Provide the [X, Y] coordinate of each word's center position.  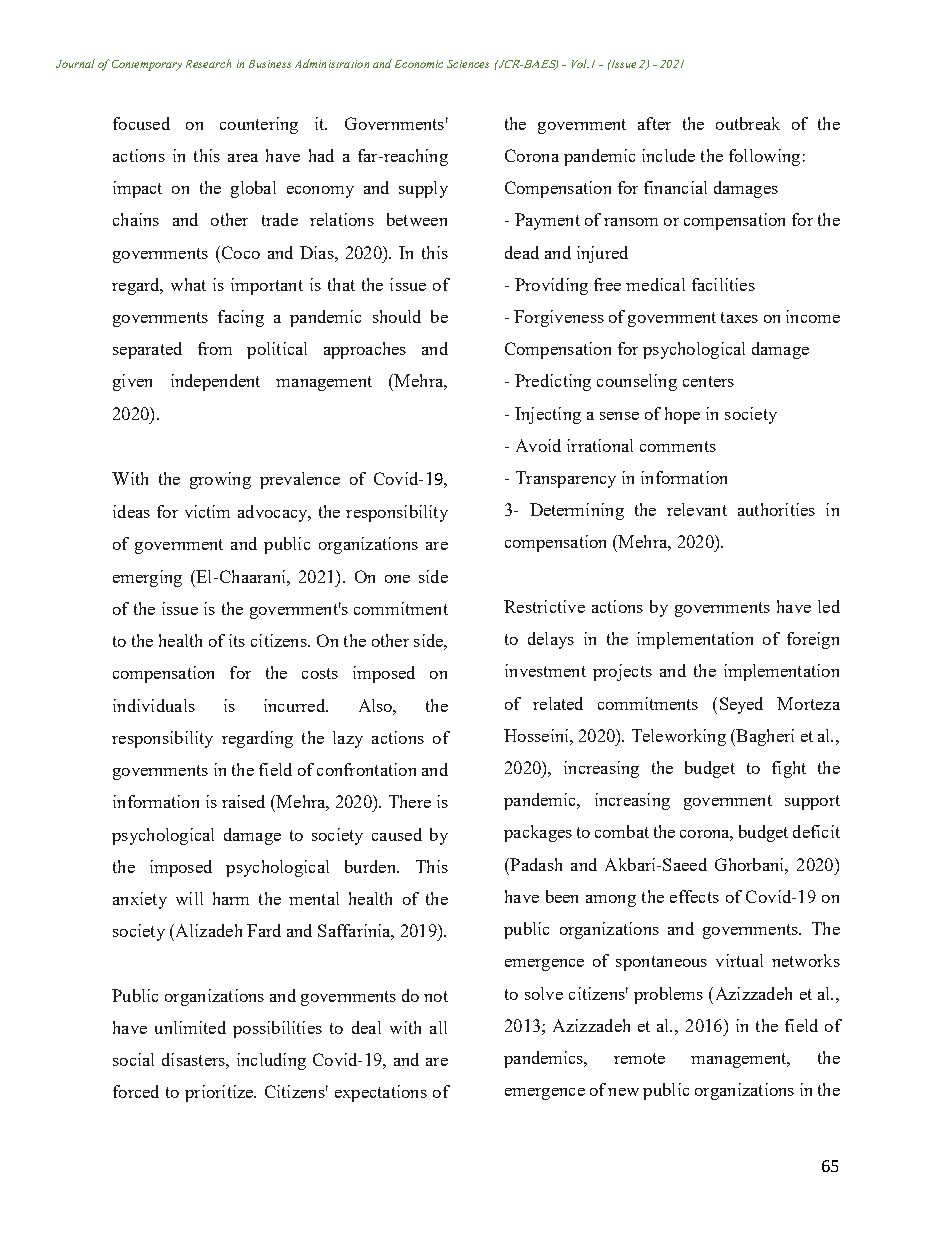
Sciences [468, 64]
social [133, 1059]
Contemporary [147, 65]
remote [639, 1058]
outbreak [748, 123]
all [438, 1027]
